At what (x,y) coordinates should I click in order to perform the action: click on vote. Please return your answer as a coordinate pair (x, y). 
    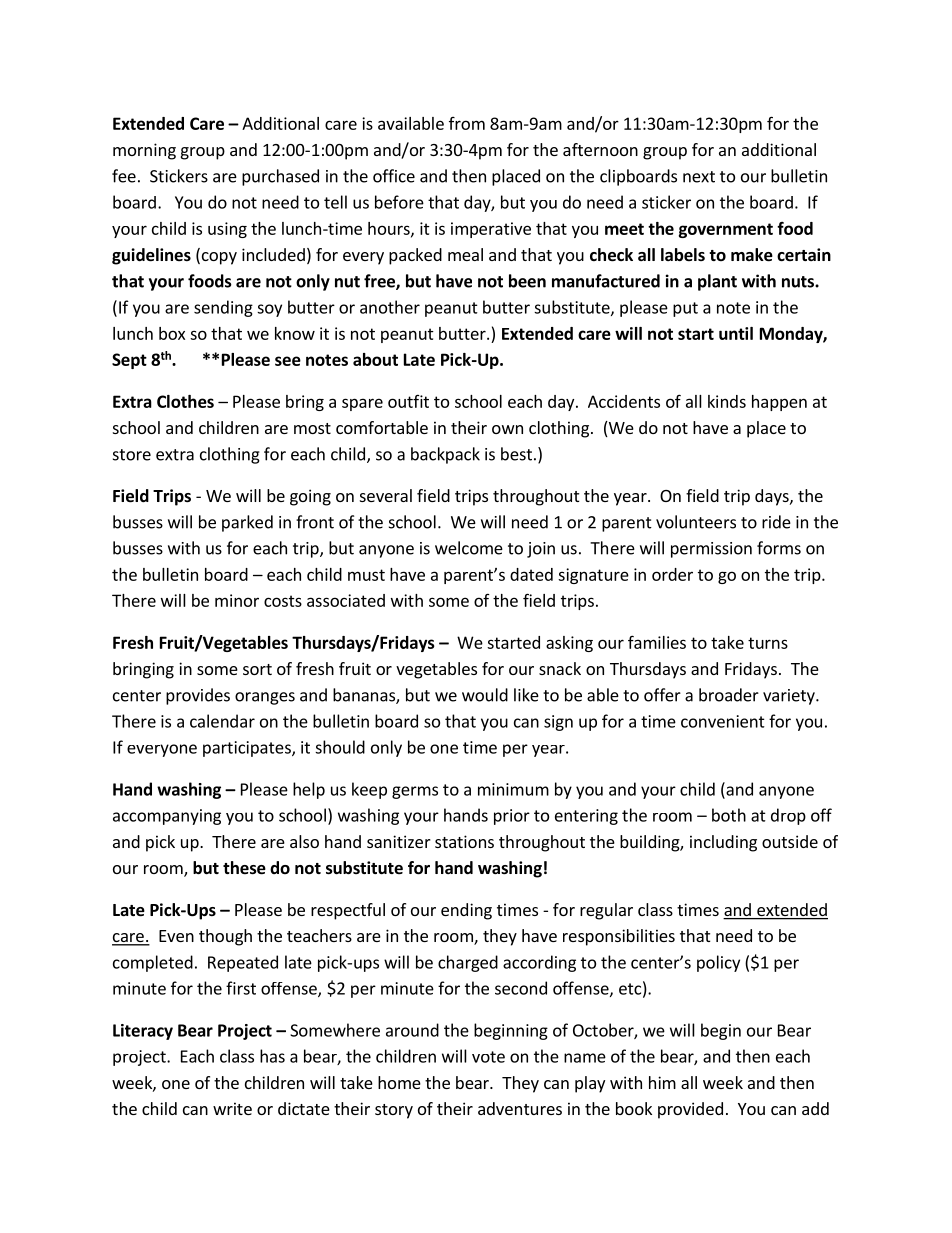
    Looking at the image, I should click on (488, 1057).
